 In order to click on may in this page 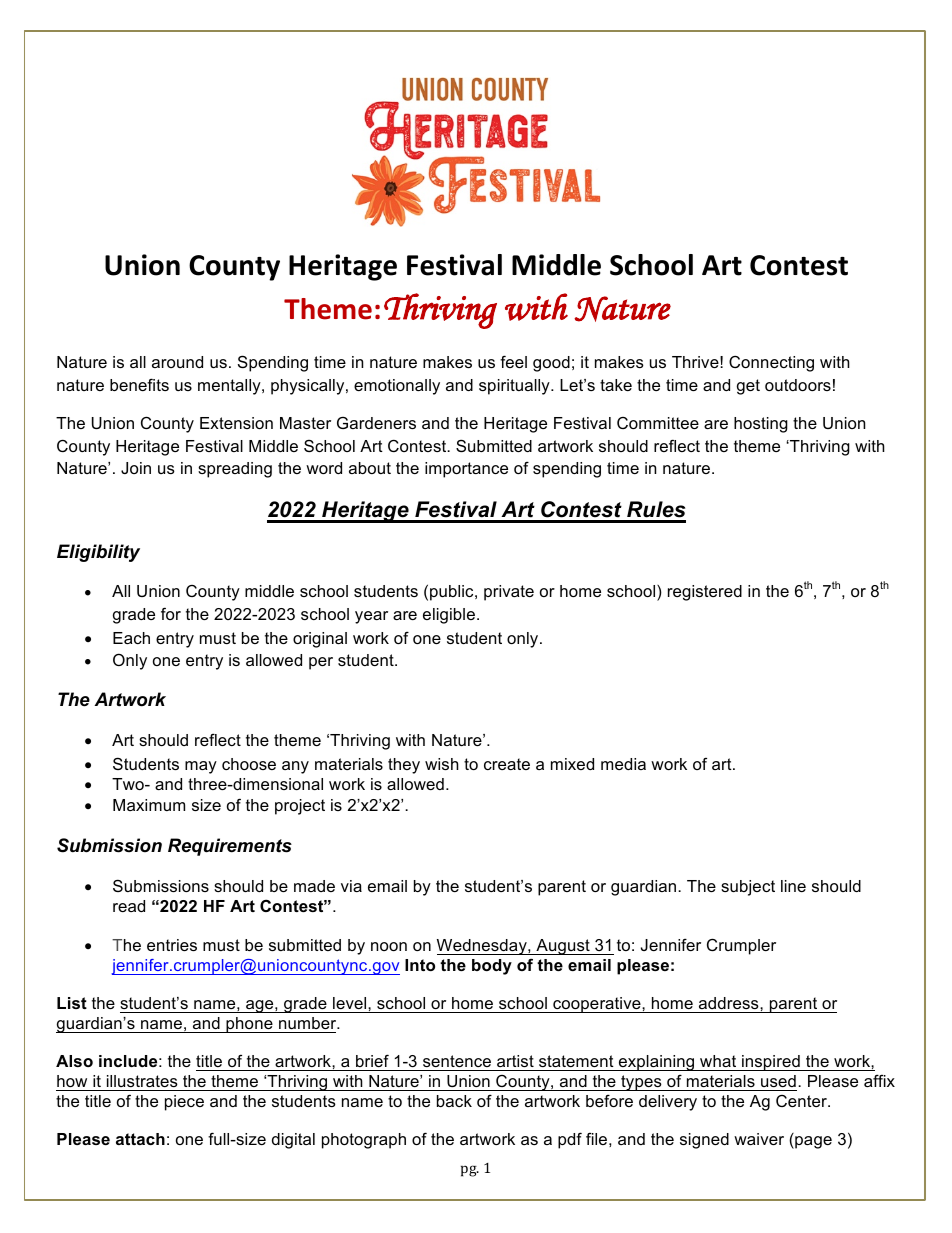, I will do `click(201, 767)`.
